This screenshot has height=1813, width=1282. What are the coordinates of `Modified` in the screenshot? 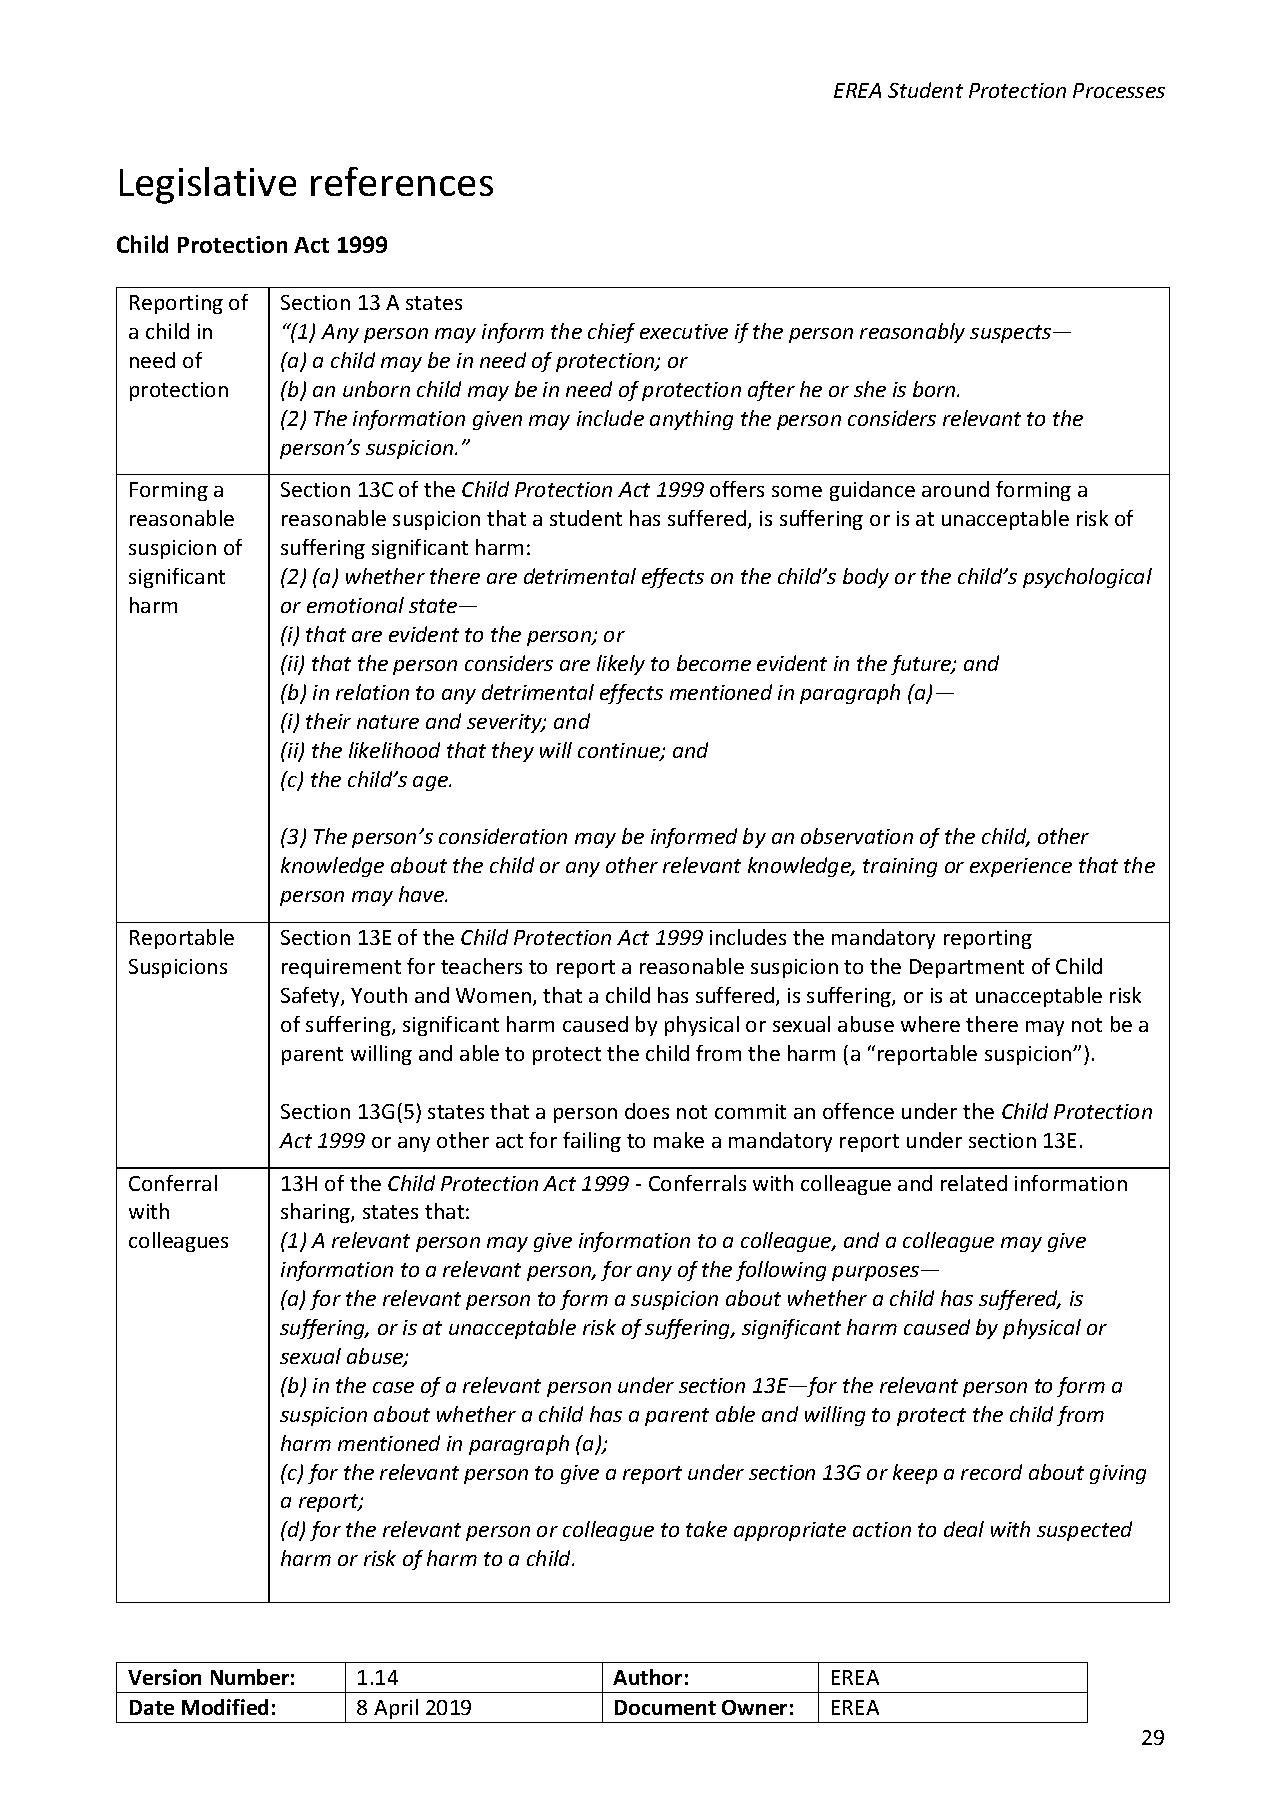 It's located at (225, 1707).
